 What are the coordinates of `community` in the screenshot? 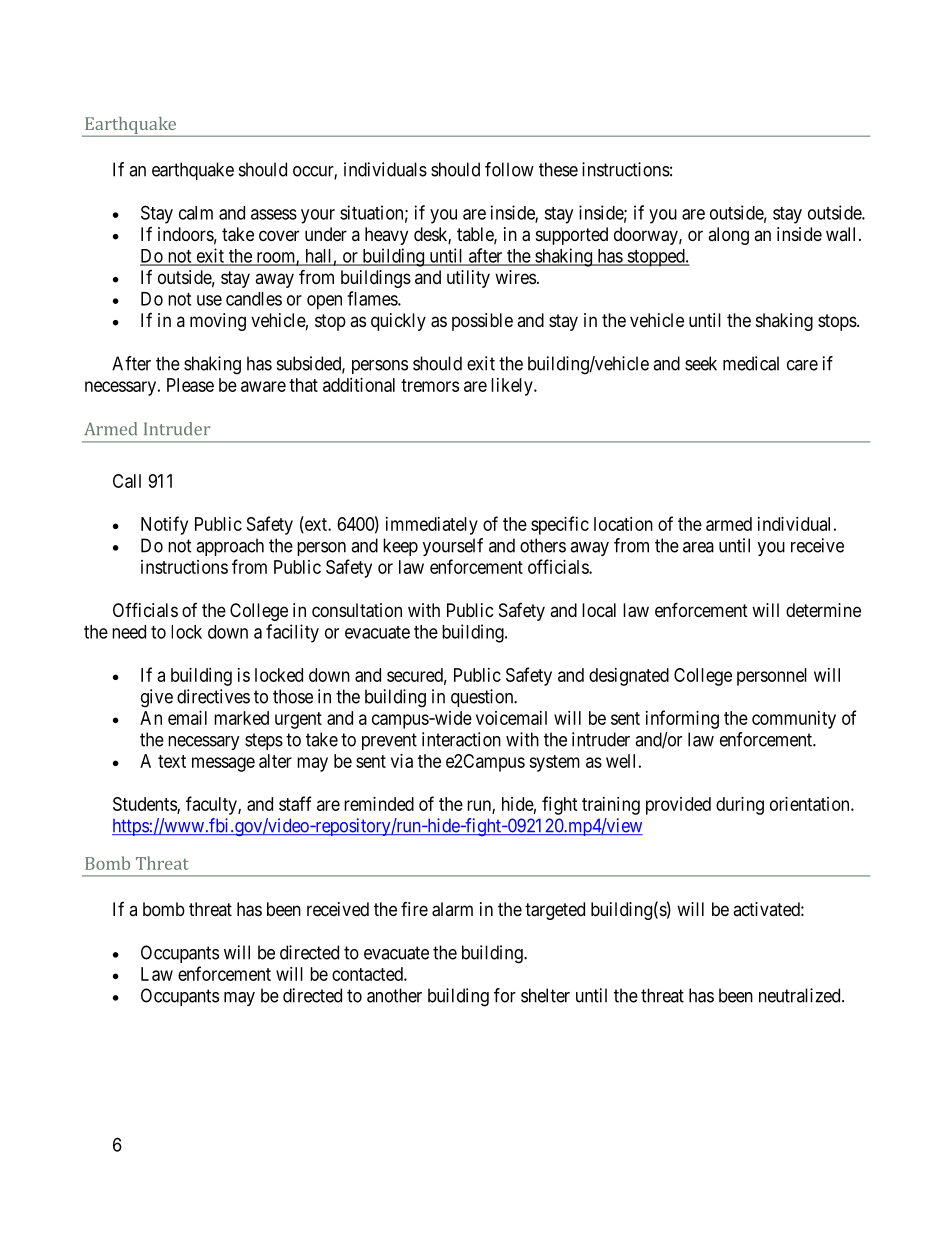 It's located at (794, 720).
